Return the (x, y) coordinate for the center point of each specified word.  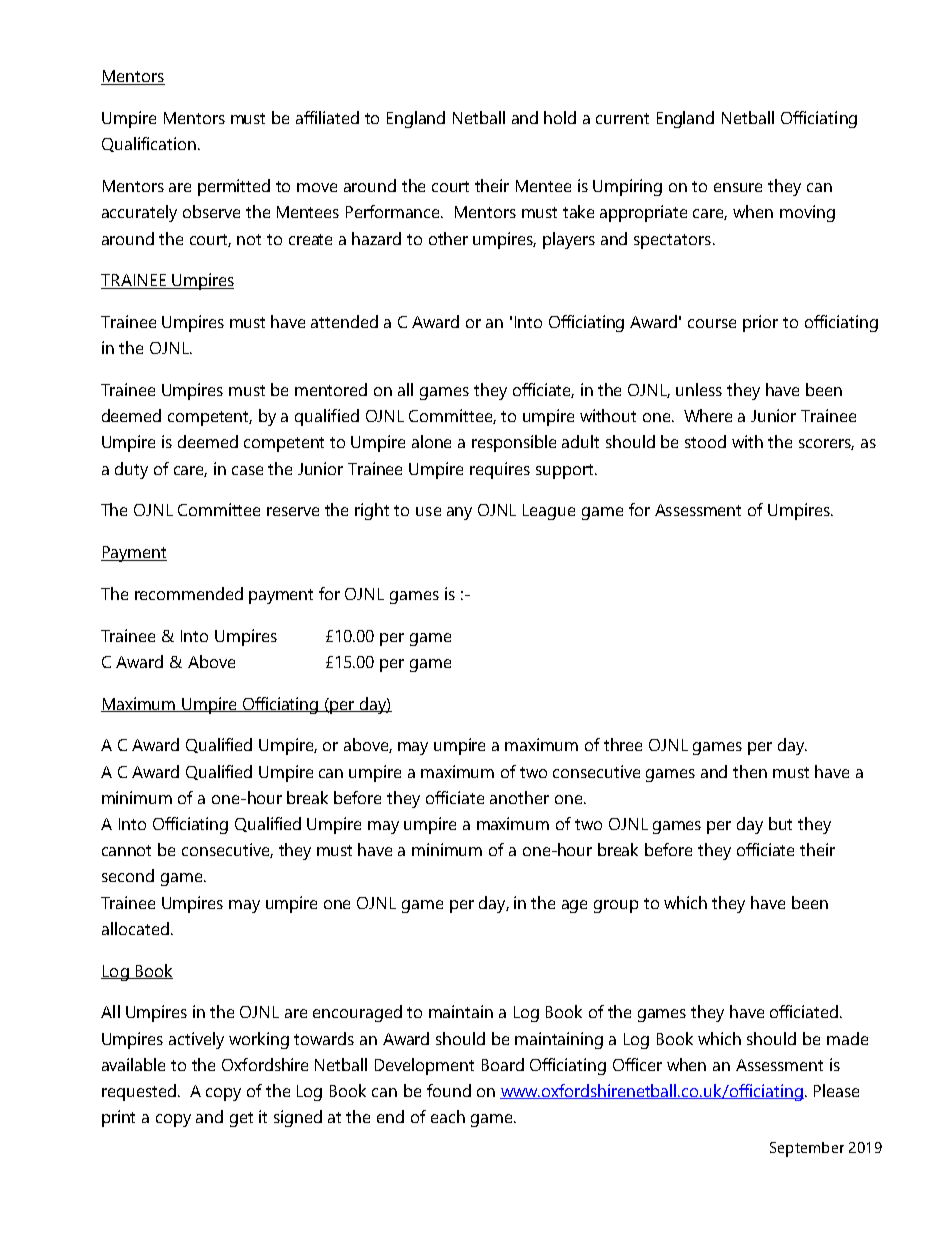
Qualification (149, 144)
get (241, 1119)
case (247, 470)
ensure (738, 187)
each (448, 1116)
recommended (189, 593)
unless (699, 389)
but (780, 823)
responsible (514, 443)
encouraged (357, 1013)
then (750, 771)
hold (560, 117)
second (128, 875)
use (428, 511)
